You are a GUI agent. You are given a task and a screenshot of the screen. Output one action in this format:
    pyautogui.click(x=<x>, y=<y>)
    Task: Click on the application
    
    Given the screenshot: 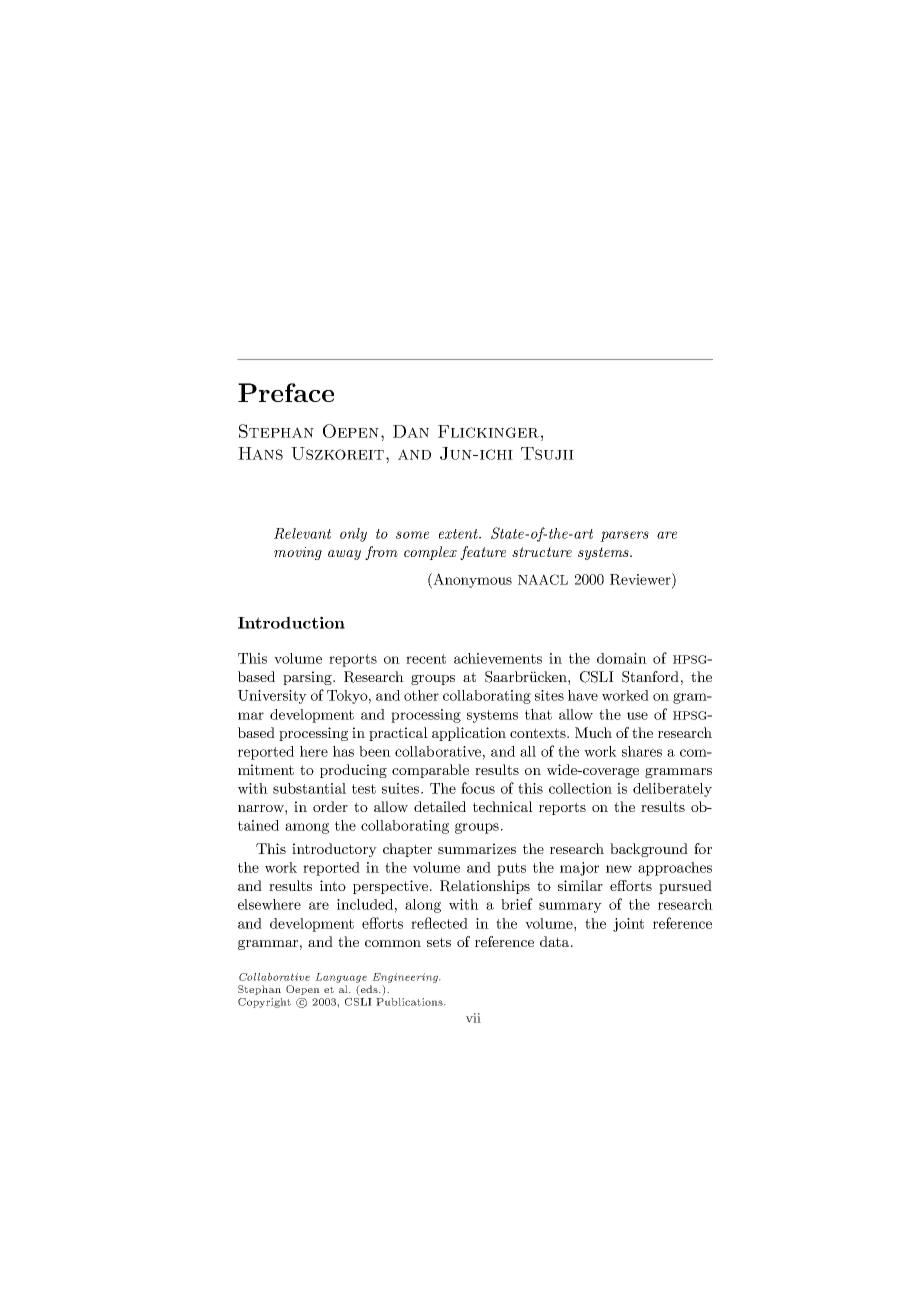 What is the action you would take?
    pyautogui.click(x=469, y=734)
